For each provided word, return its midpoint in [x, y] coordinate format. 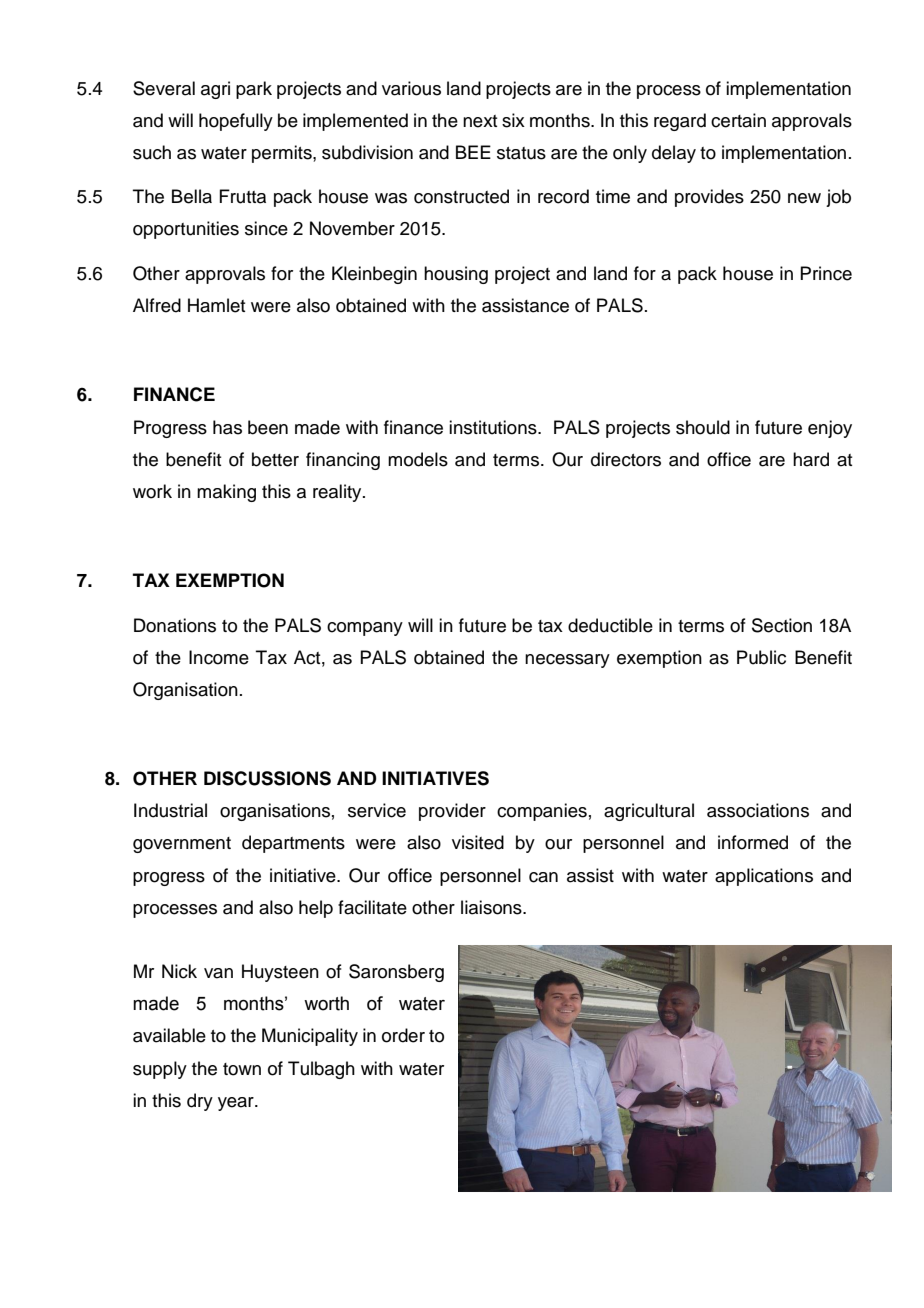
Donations [175, 625]
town [242, 1069]
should [703, 427]
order [403, 1035]
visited [478, 842]
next [480, 121]
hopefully [236, 122]
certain [738, 120]
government [182, 845]
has [227, 427]
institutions [494, 427]
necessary [567, 661]
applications [764, 877]
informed [753, 842]
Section [782, 625]
